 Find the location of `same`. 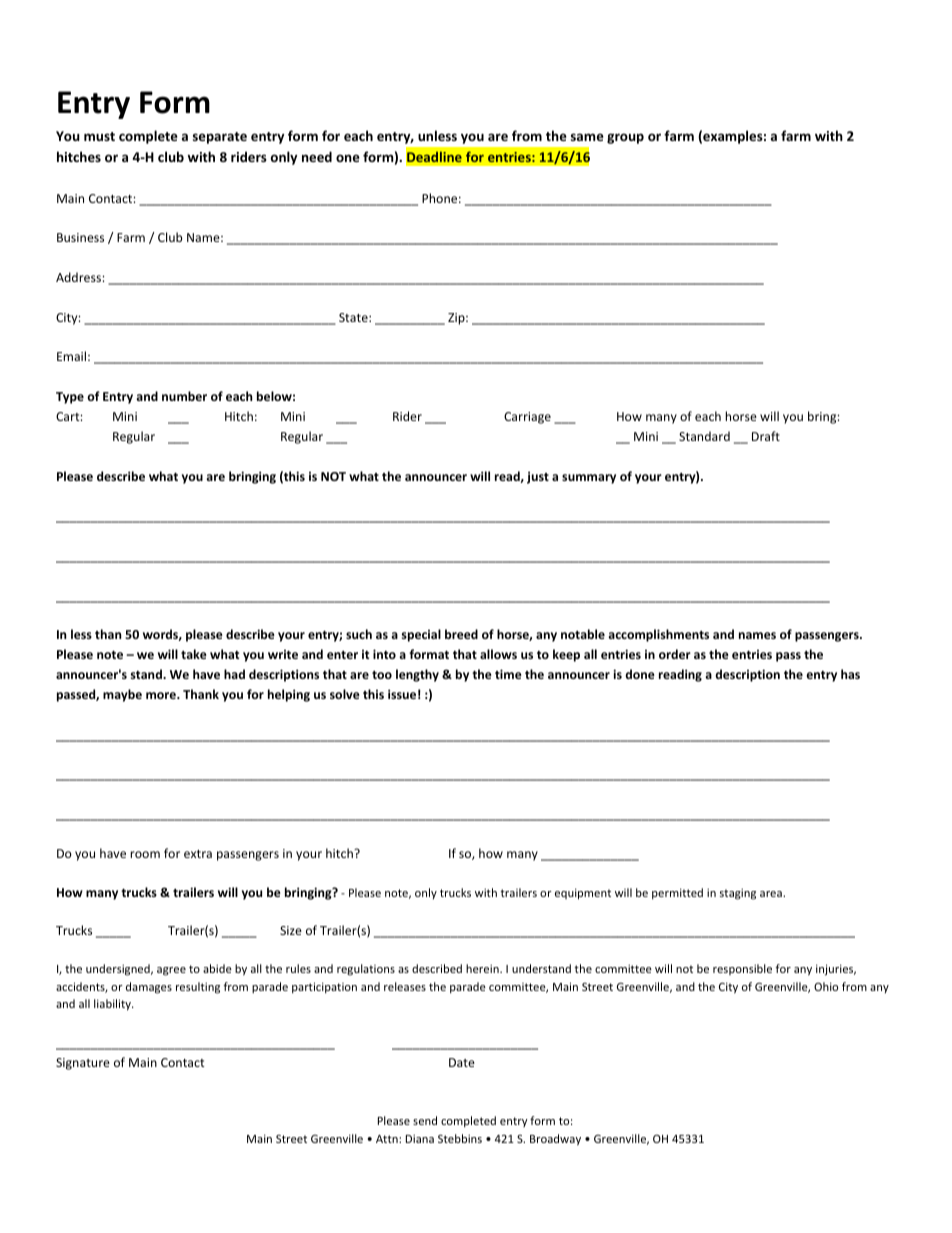

same is located at coordinates (587, 137).
